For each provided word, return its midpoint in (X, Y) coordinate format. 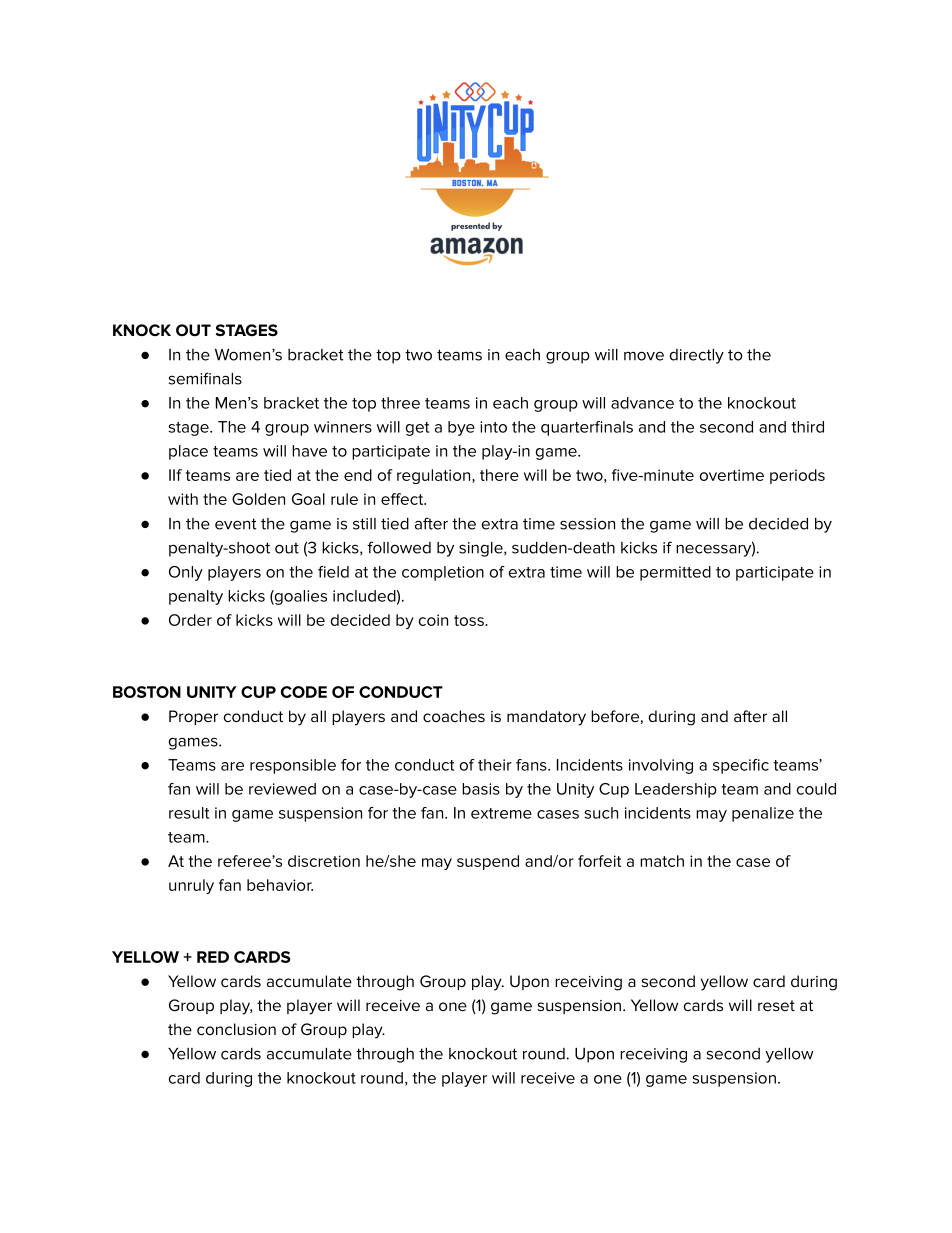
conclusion (236, 1029)
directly (697, 356)
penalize (763, 814)
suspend (488, 862)
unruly (191, 886)
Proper (193, 717)
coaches (454, 716)
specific (741, 766)
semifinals (205, 378)
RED (213, 957)
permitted (675, 573)
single (482, 549)
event (236, 524)
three (400, 403)
